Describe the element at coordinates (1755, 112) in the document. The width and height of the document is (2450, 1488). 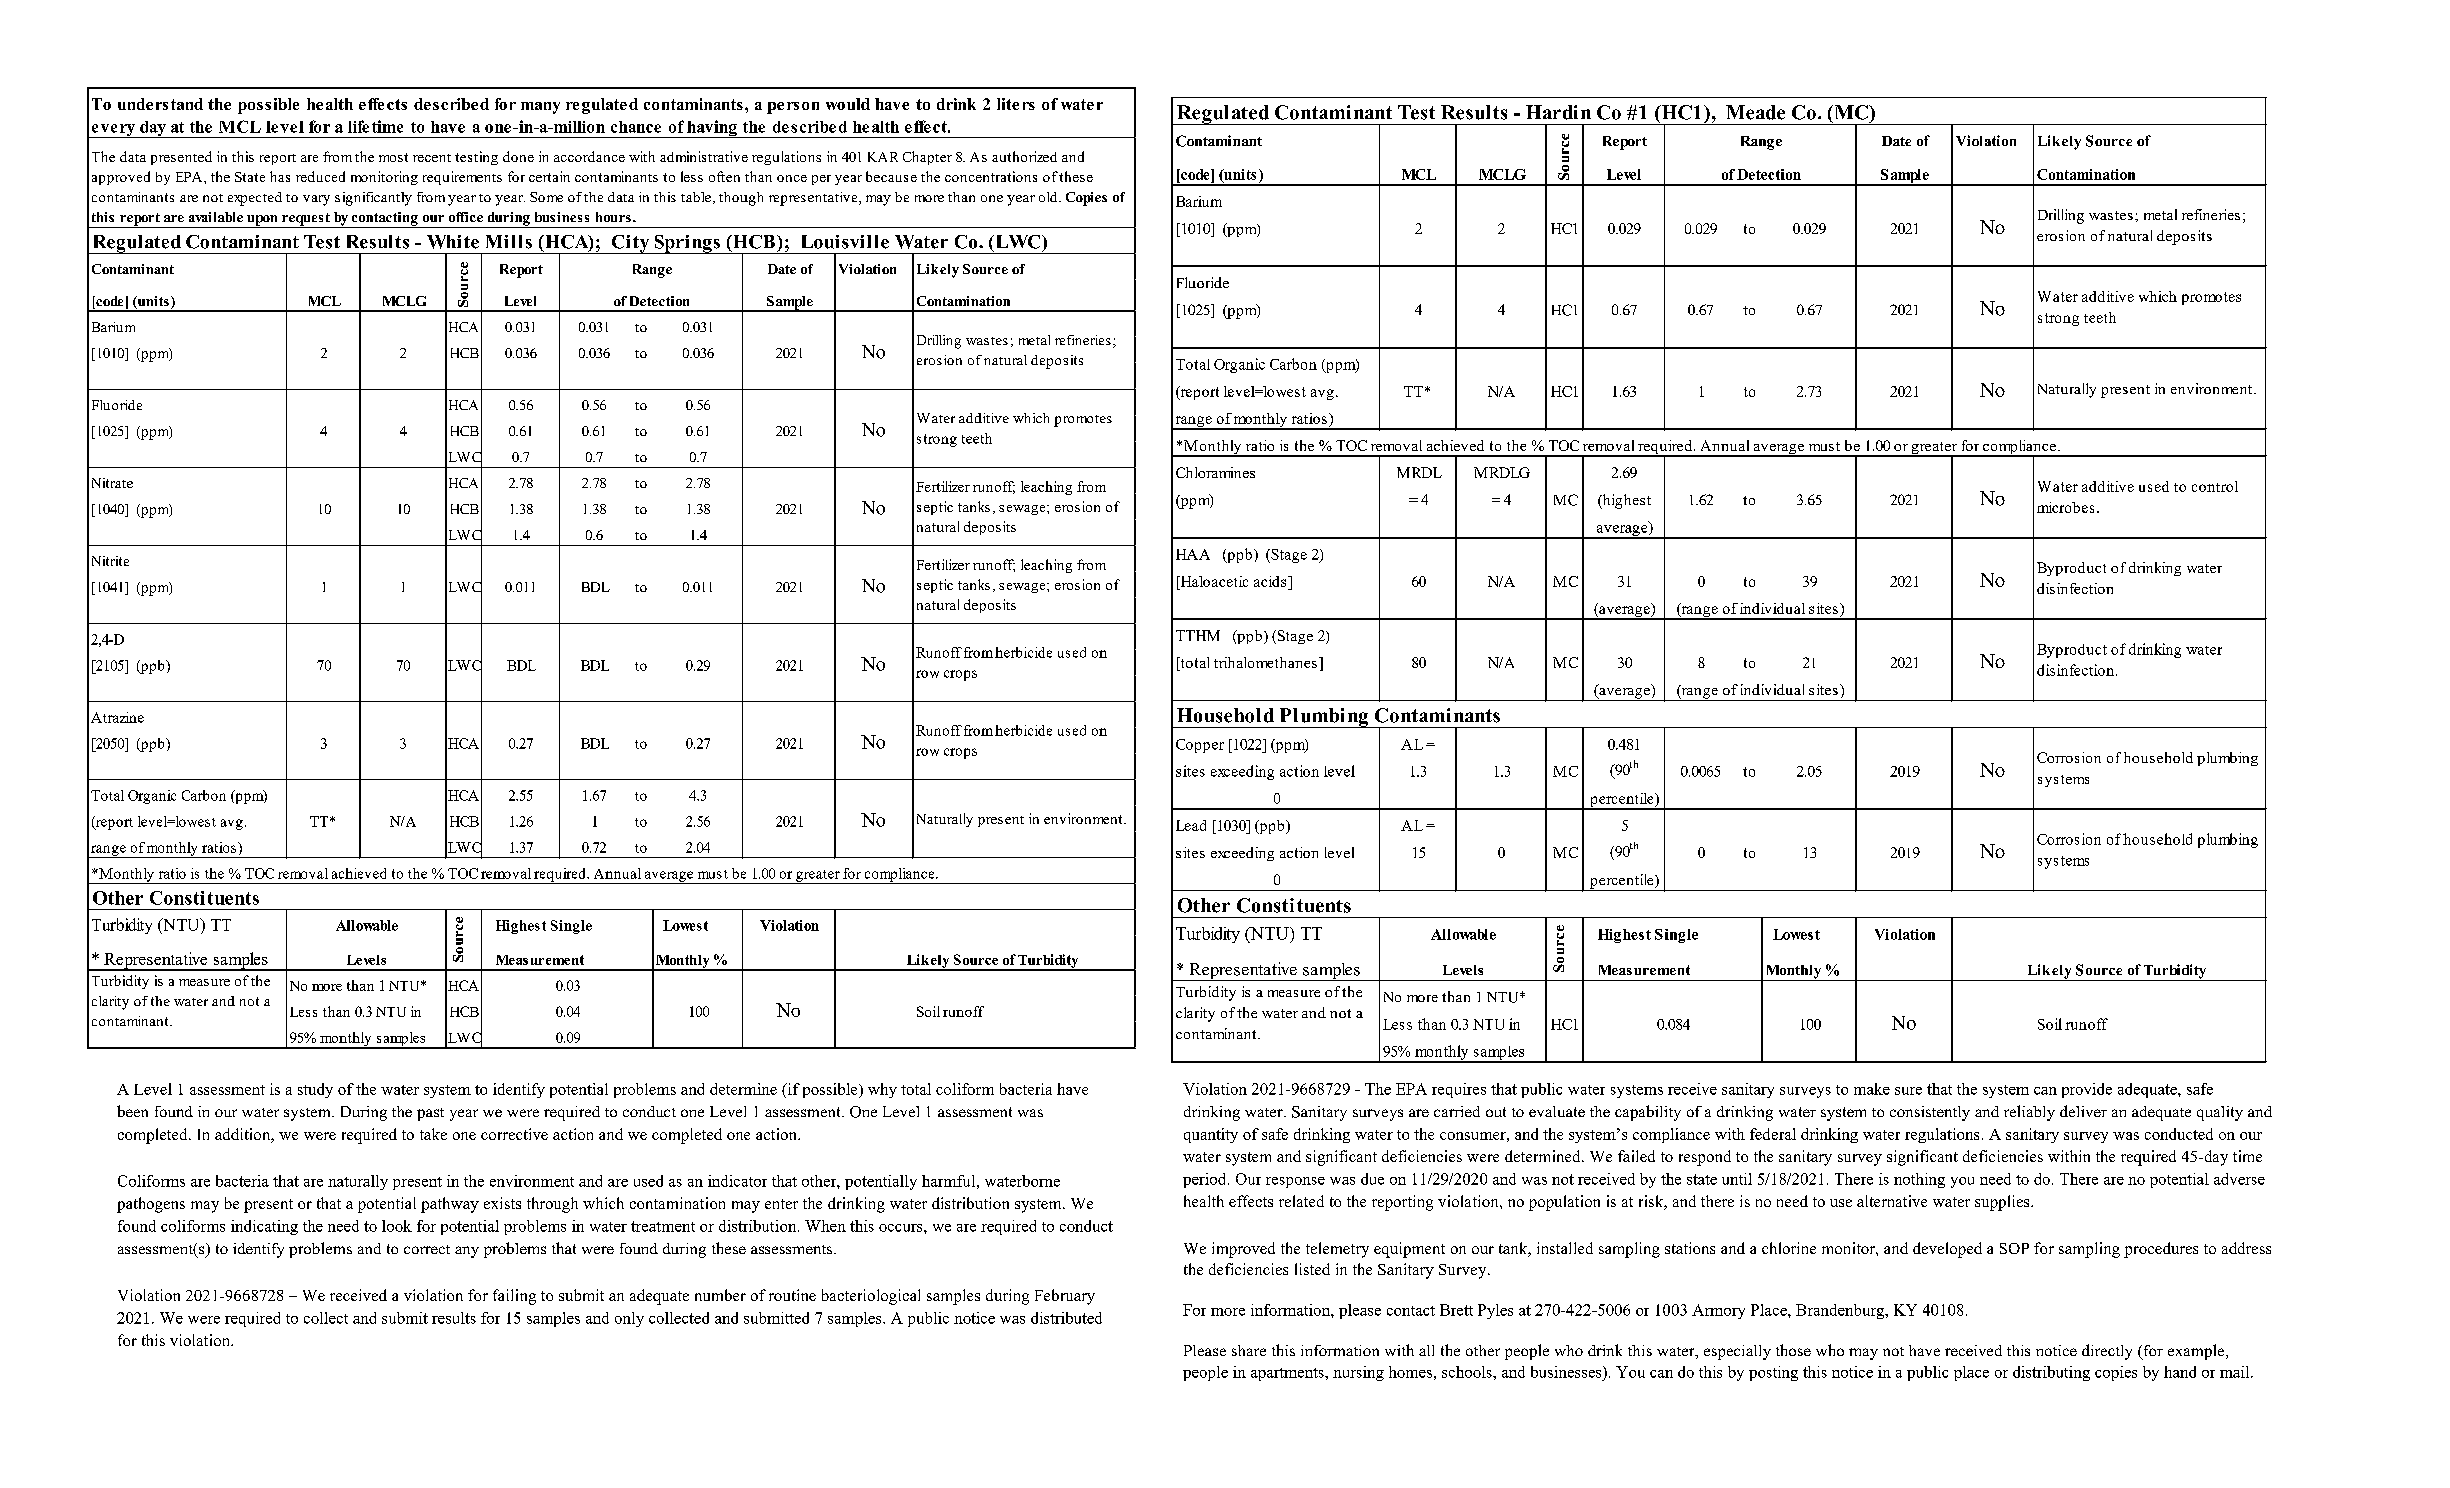
I see `Meade` at that location.
